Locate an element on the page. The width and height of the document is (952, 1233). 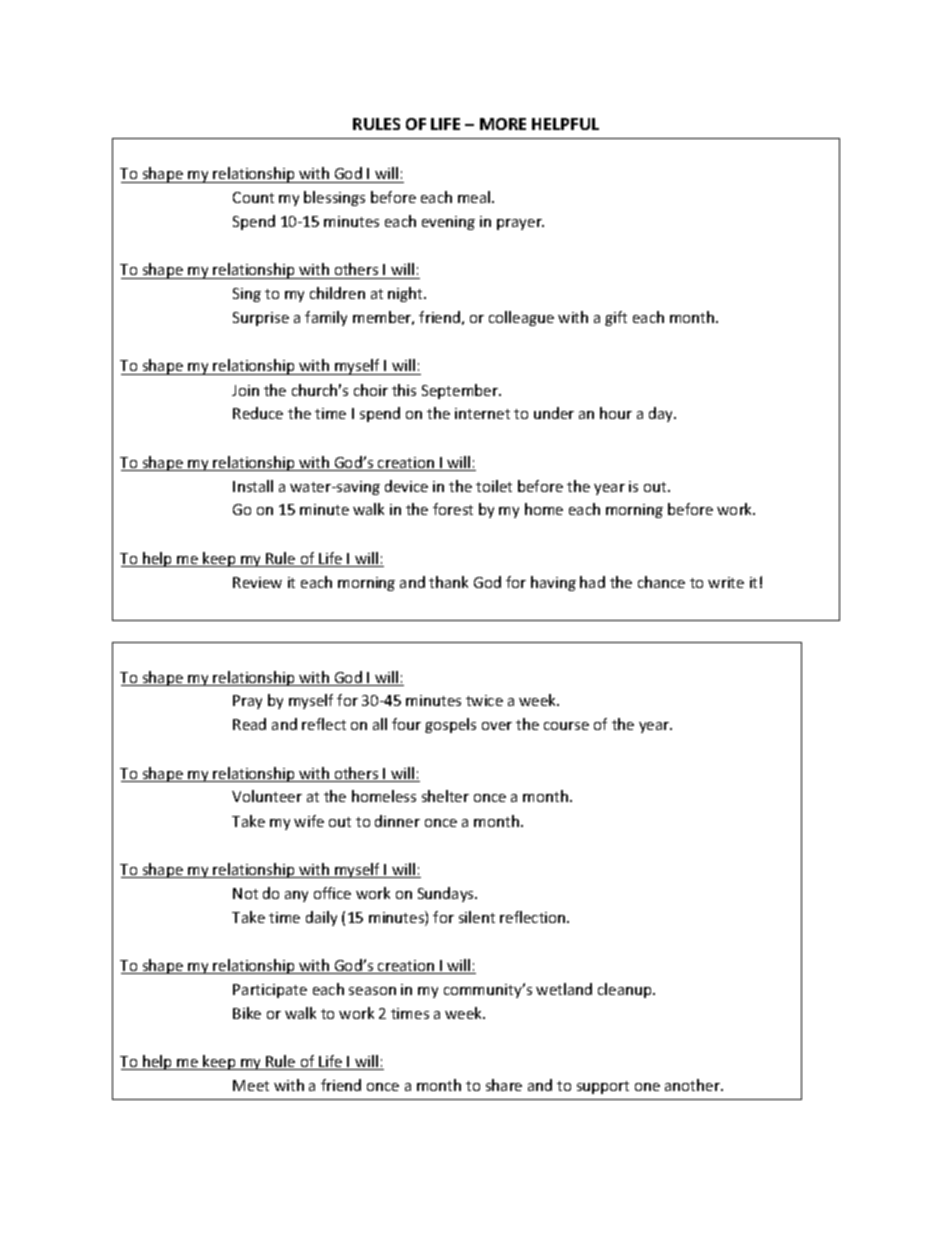
cleanup is located at coordinates (626, 990).
